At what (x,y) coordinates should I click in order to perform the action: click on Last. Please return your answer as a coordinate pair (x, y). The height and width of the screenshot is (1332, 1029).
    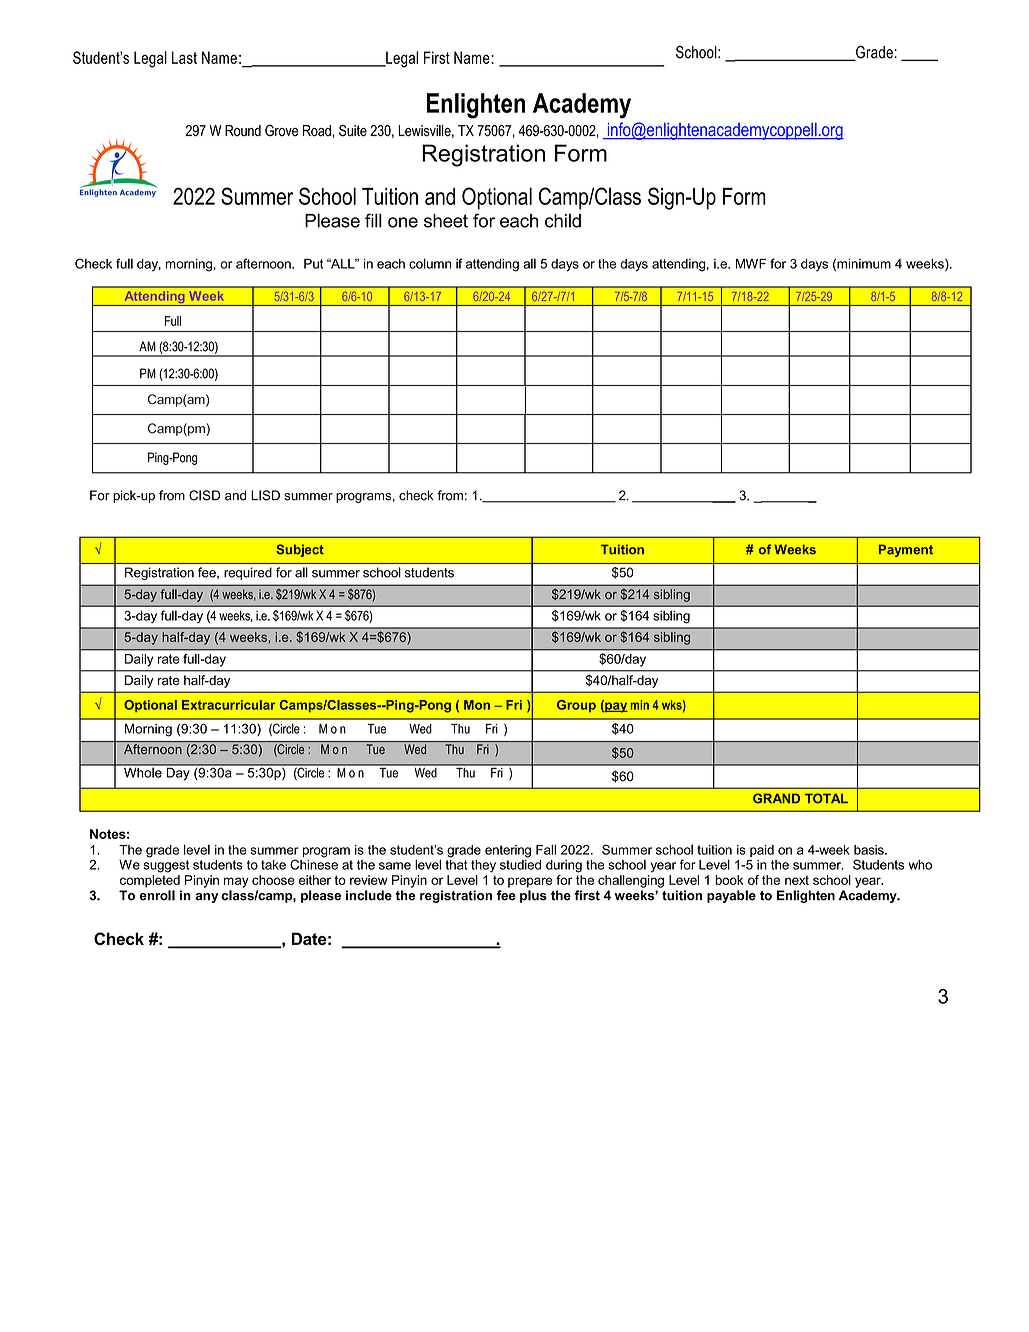
    Looking at the image, I should click on (184, 57).
